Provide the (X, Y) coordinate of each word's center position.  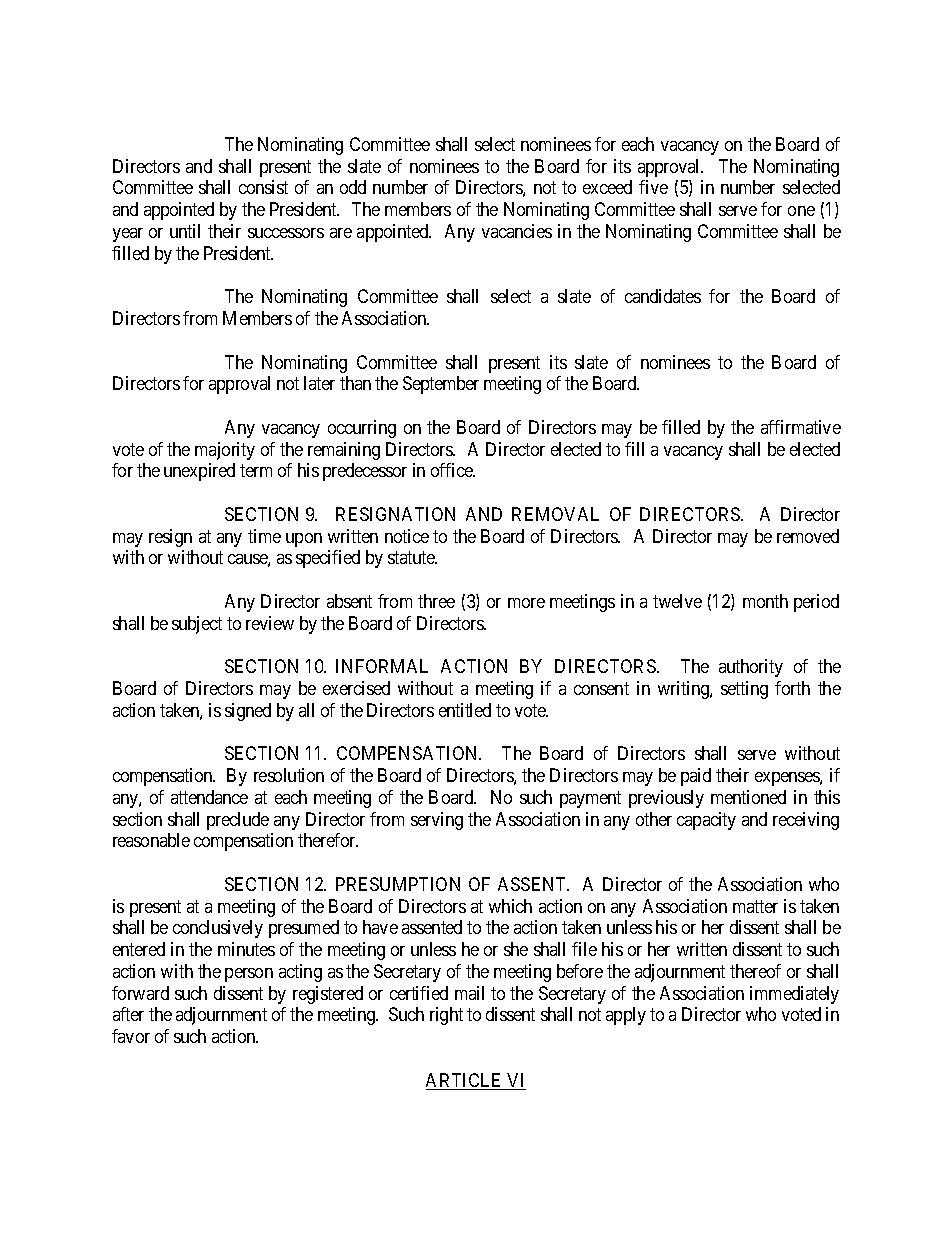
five (653, 187)
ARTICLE (465, 1081)
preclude (238, 821)
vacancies (517, 231)
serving (437, 821)
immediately (794, 995)
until (185, 231)
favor (131, 1036)
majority (225, 451)
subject (197, 625)
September (441, 385)
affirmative (801, 427)
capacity (706, 821)
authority (751, 668)
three (436, 601)
